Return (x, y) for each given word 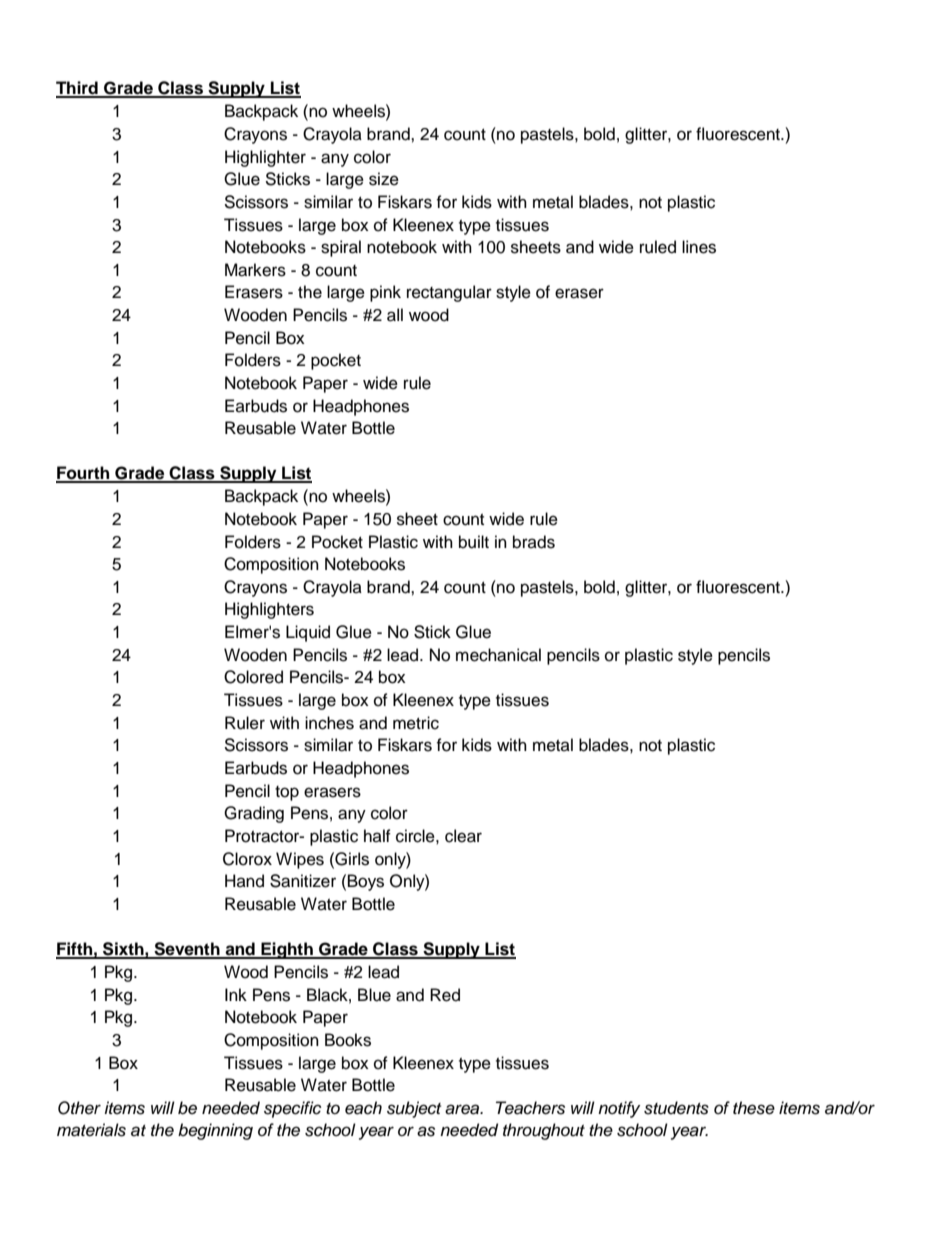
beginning (215, 1131)
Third (78, 89)
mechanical (498, 655)
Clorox (247, 859)
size (384, 179)
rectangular (449, 293)
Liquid (308, 633)
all (395, 315)
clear (463, 836)
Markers (255, 270)
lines (699, 247)
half (377, 835)
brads (534, 542)
